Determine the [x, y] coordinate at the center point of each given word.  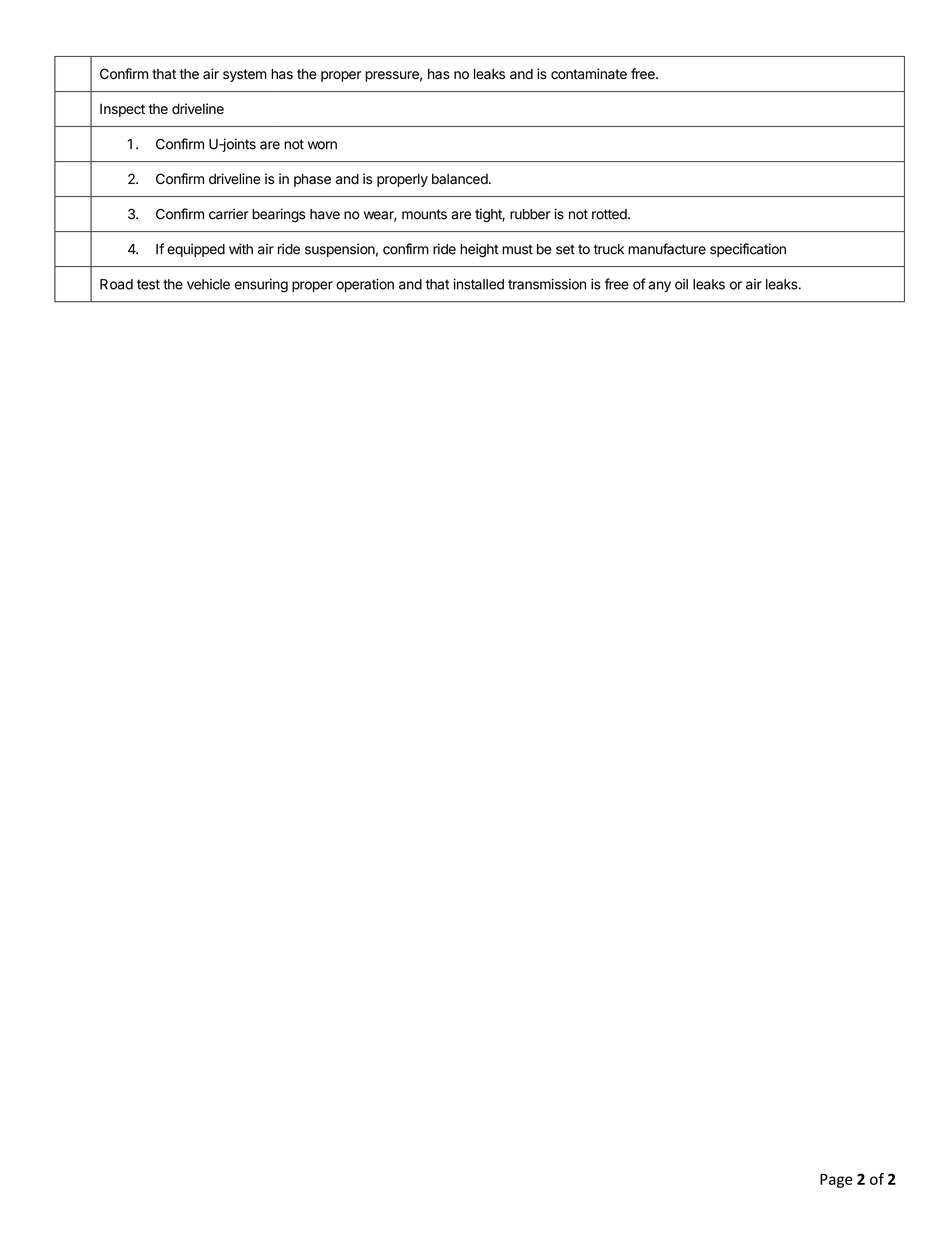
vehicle [208, 284]
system [245, 75]
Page [836, 1181]
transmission [547, 284]
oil [681, 284]
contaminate [589, 74]
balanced [461, 179]
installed [479, 284]
